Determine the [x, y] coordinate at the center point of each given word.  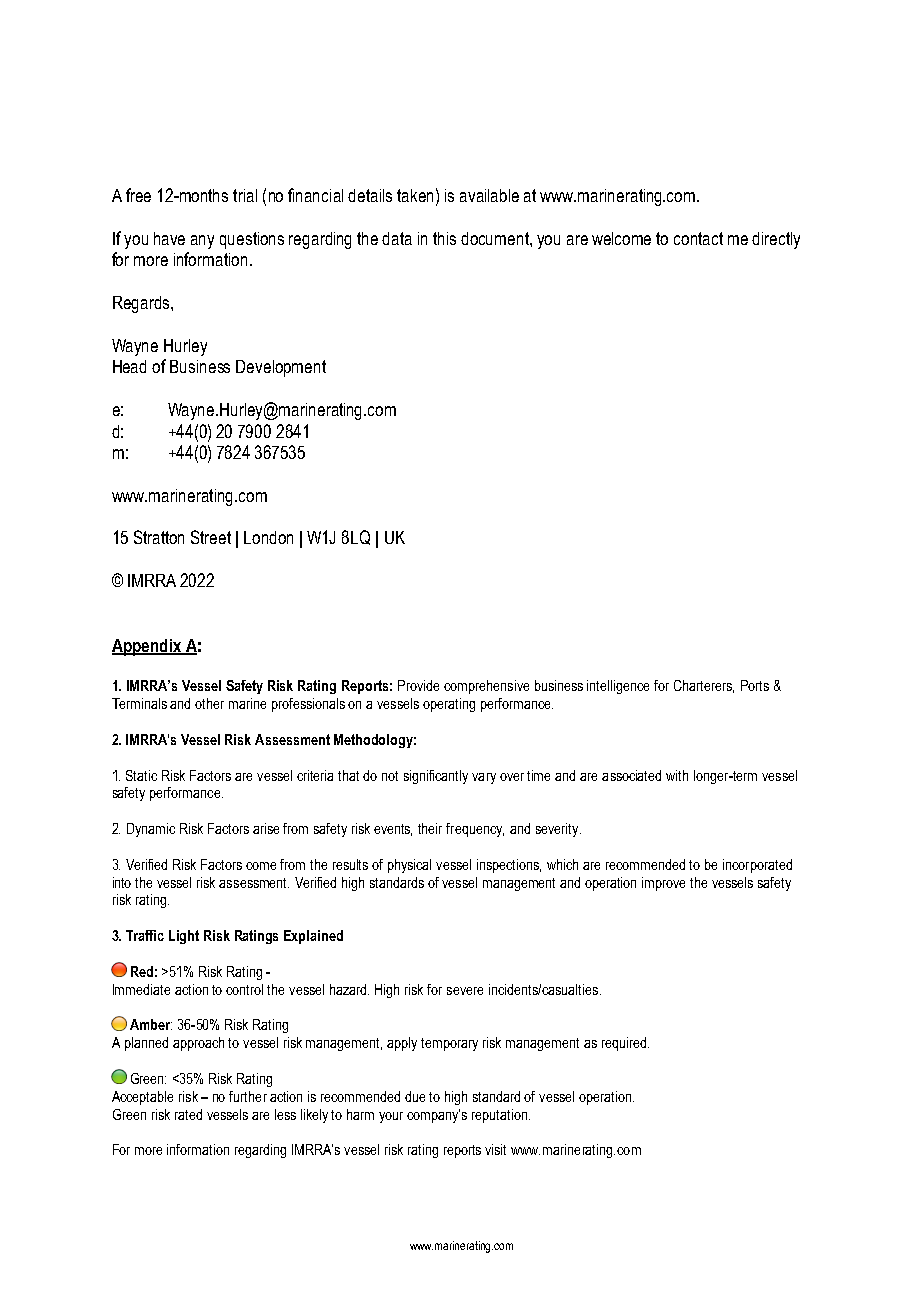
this [444, 238]
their [430, 828]
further [248, 1096]
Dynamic [151, 830]
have [169, 238]
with [677, 775]
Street [211, 537]
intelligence [618, 687]
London [268, 537]
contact [698, 238]
